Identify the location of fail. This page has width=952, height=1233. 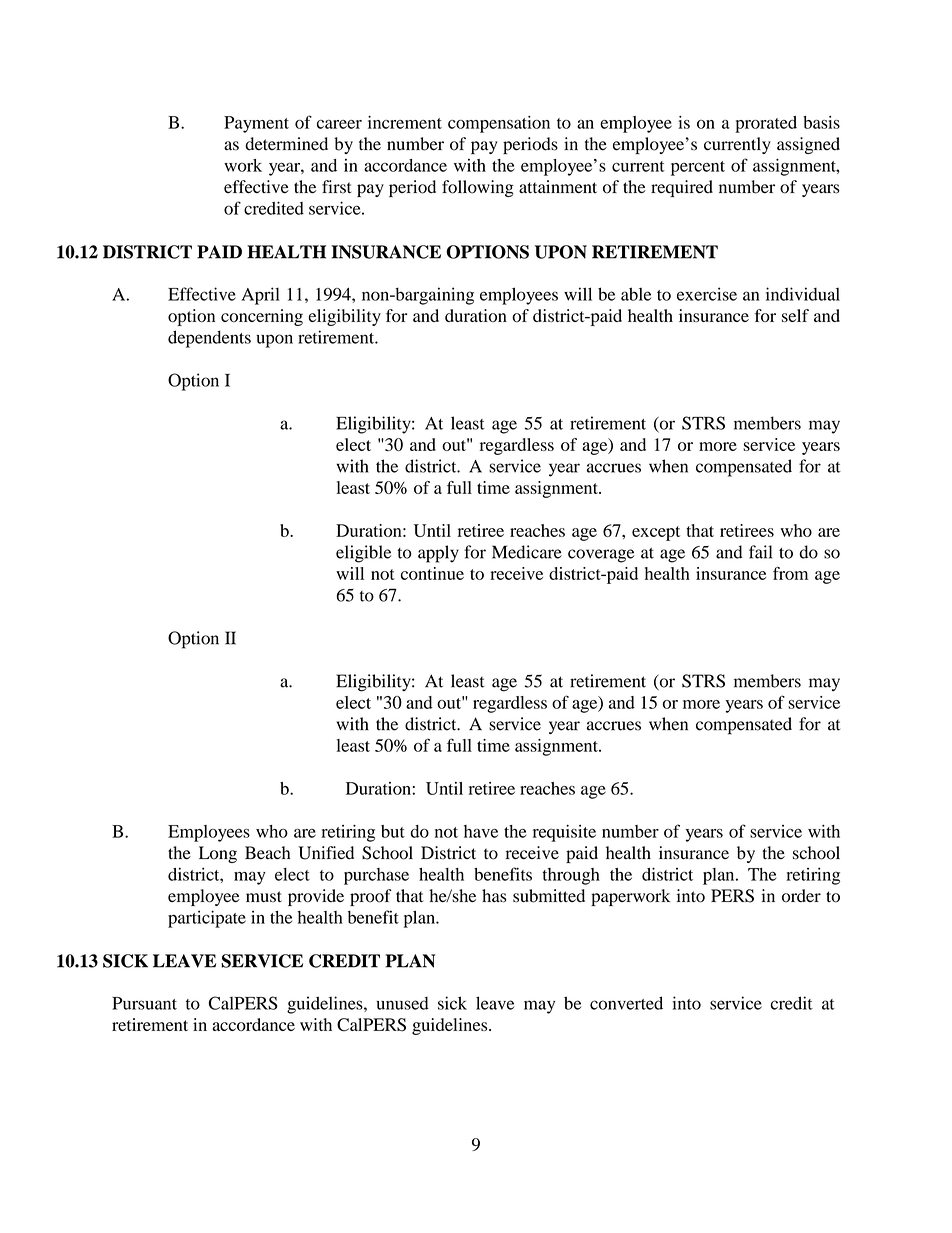
(760, 552).
